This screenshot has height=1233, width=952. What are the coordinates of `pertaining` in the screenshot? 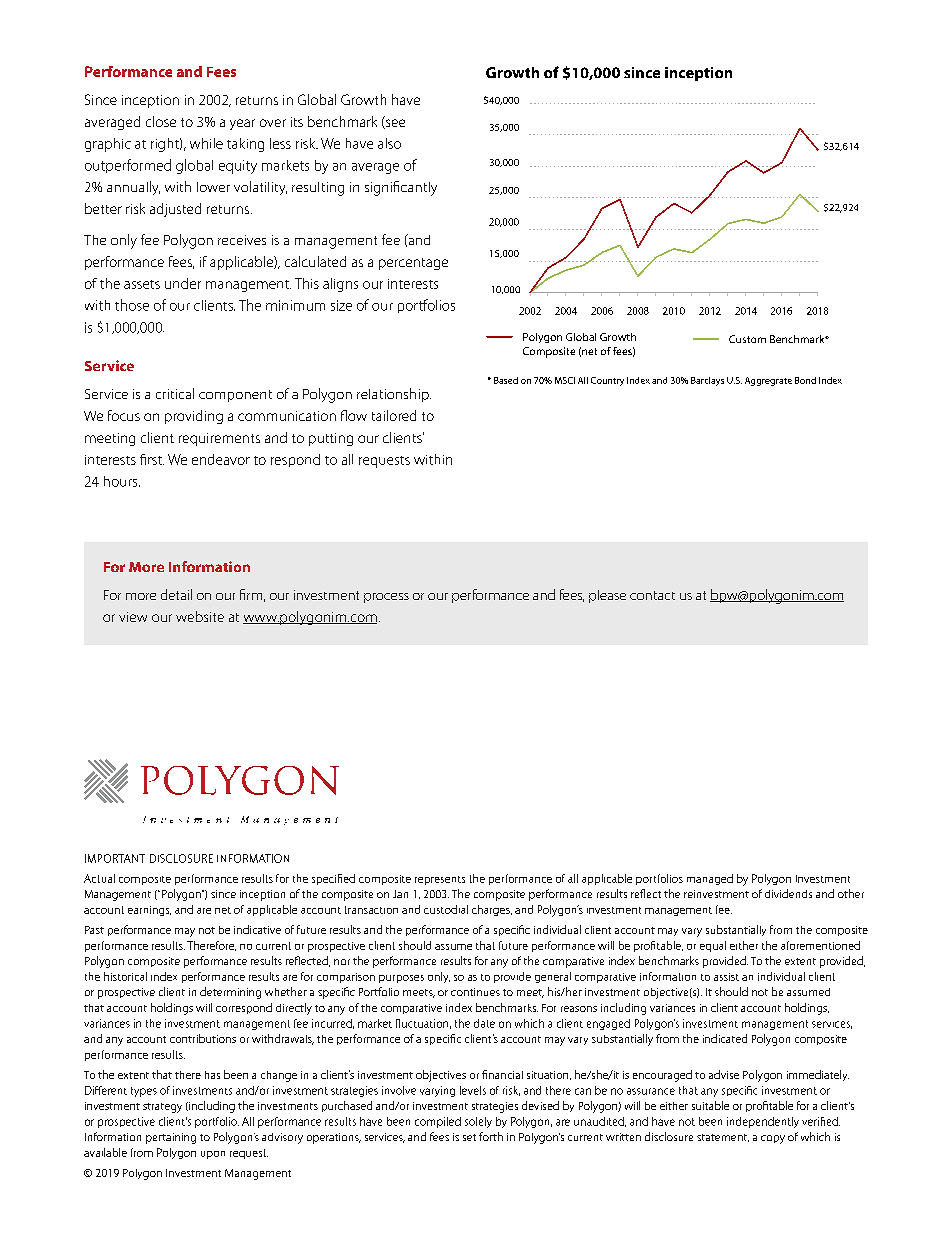 It's located at (171, 1138).
